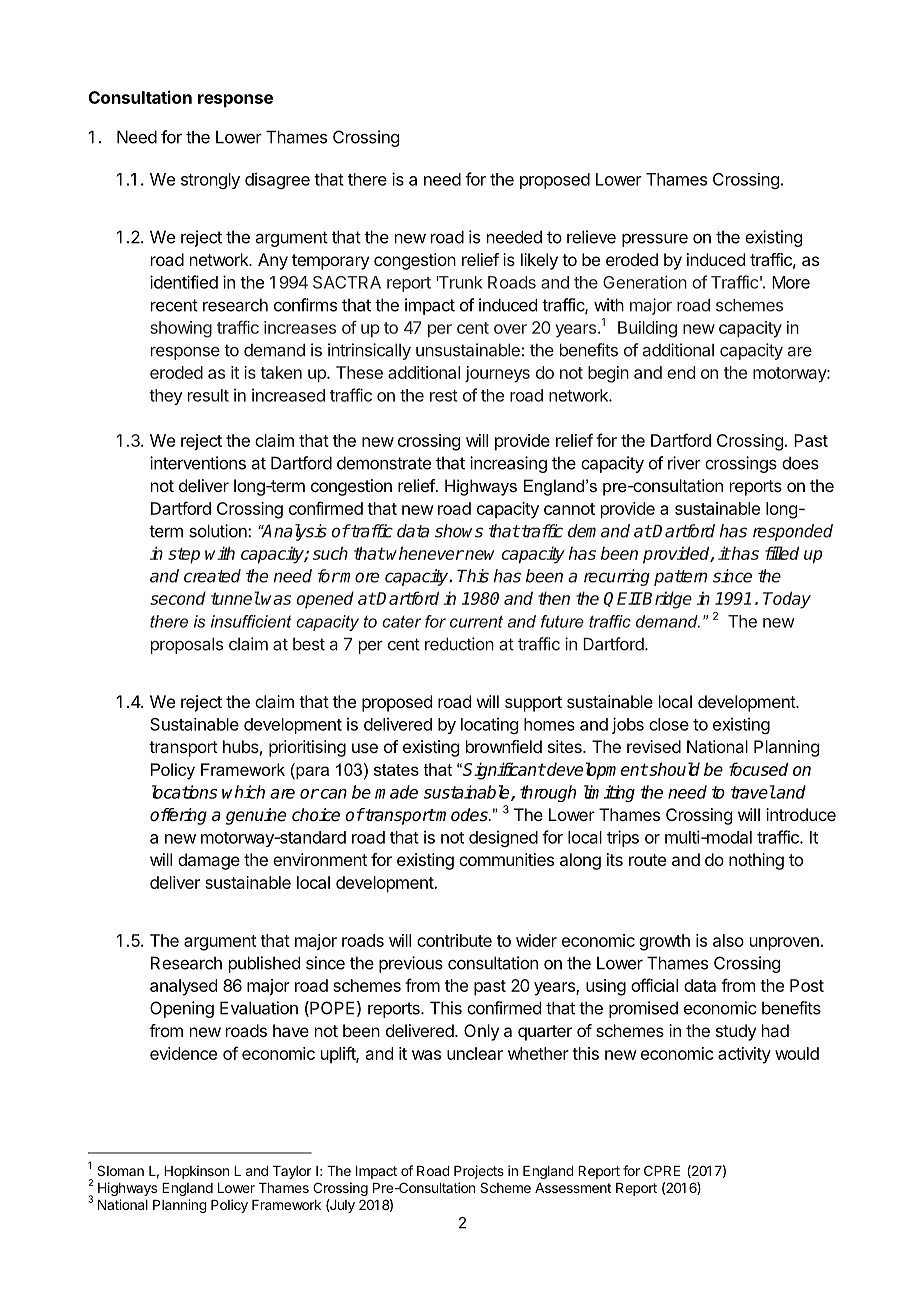  What do you see at coordinates (196, 1172) in the screenshot?
I see `Hopkinson` at bounding box center [196, 1172].
